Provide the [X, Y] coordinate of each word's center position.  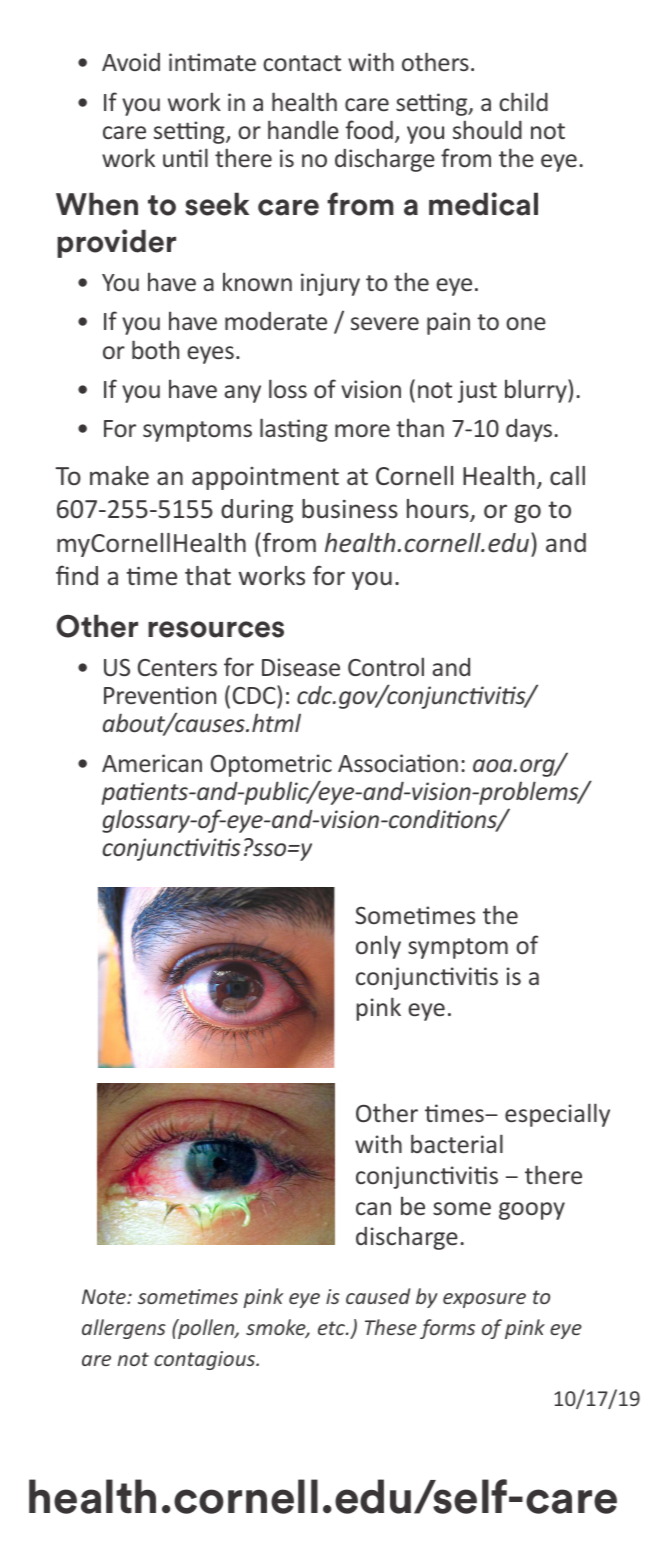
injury [330, 284]
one [526, 323]
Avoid [131, 62]
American [152, 763]
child [523, 101]
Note [105, 1296]
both [155, 349]
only [378, 947]
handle [303, 129]
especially [557, 1115]
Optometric [271, 765]
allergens [124, 1329]
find [77, 575]
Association [398, 763]
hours [439, 510]
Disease [301, 667]
